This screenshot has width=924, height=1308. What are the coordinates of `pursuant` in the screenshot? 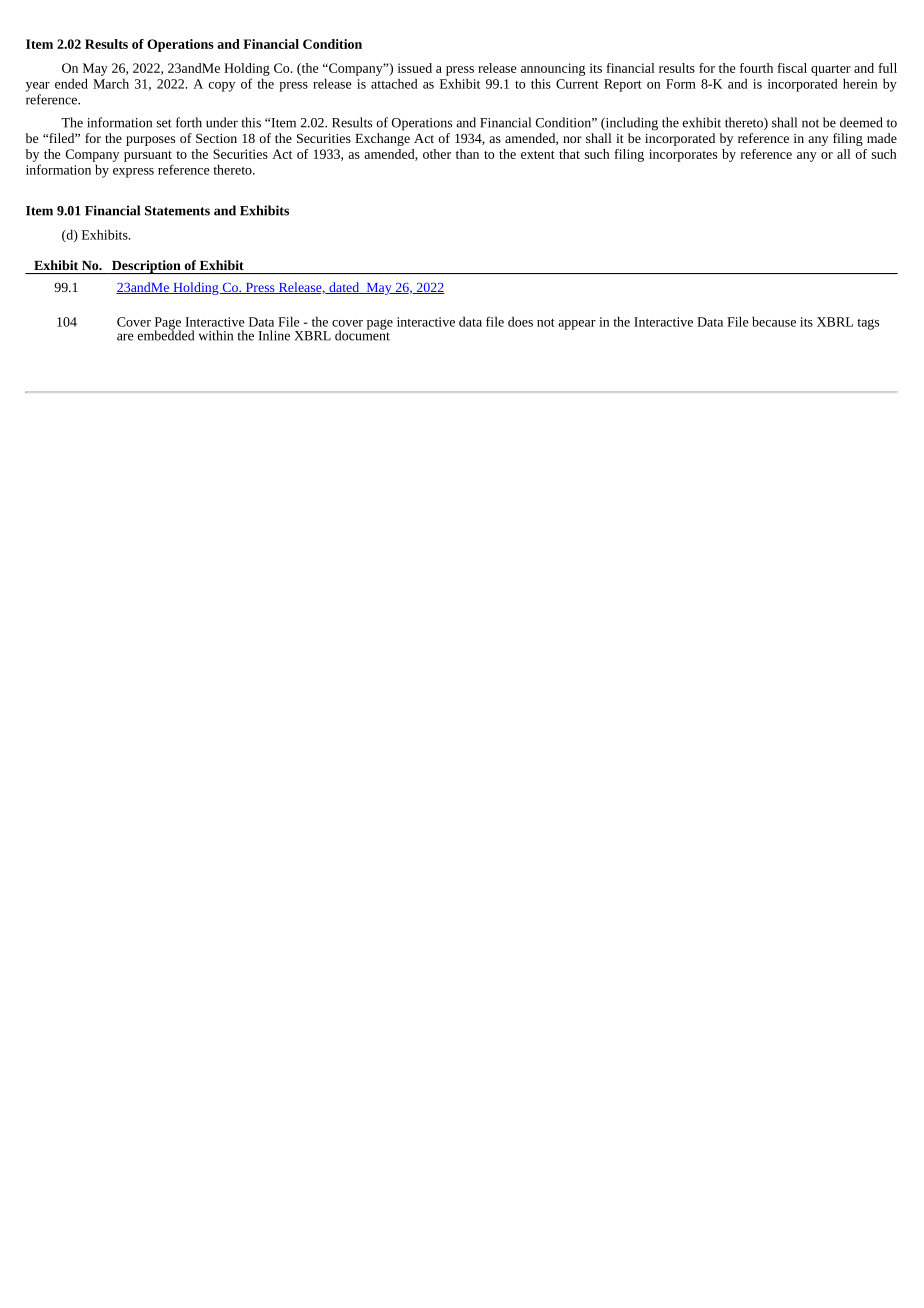 It's located at (148, 156).
